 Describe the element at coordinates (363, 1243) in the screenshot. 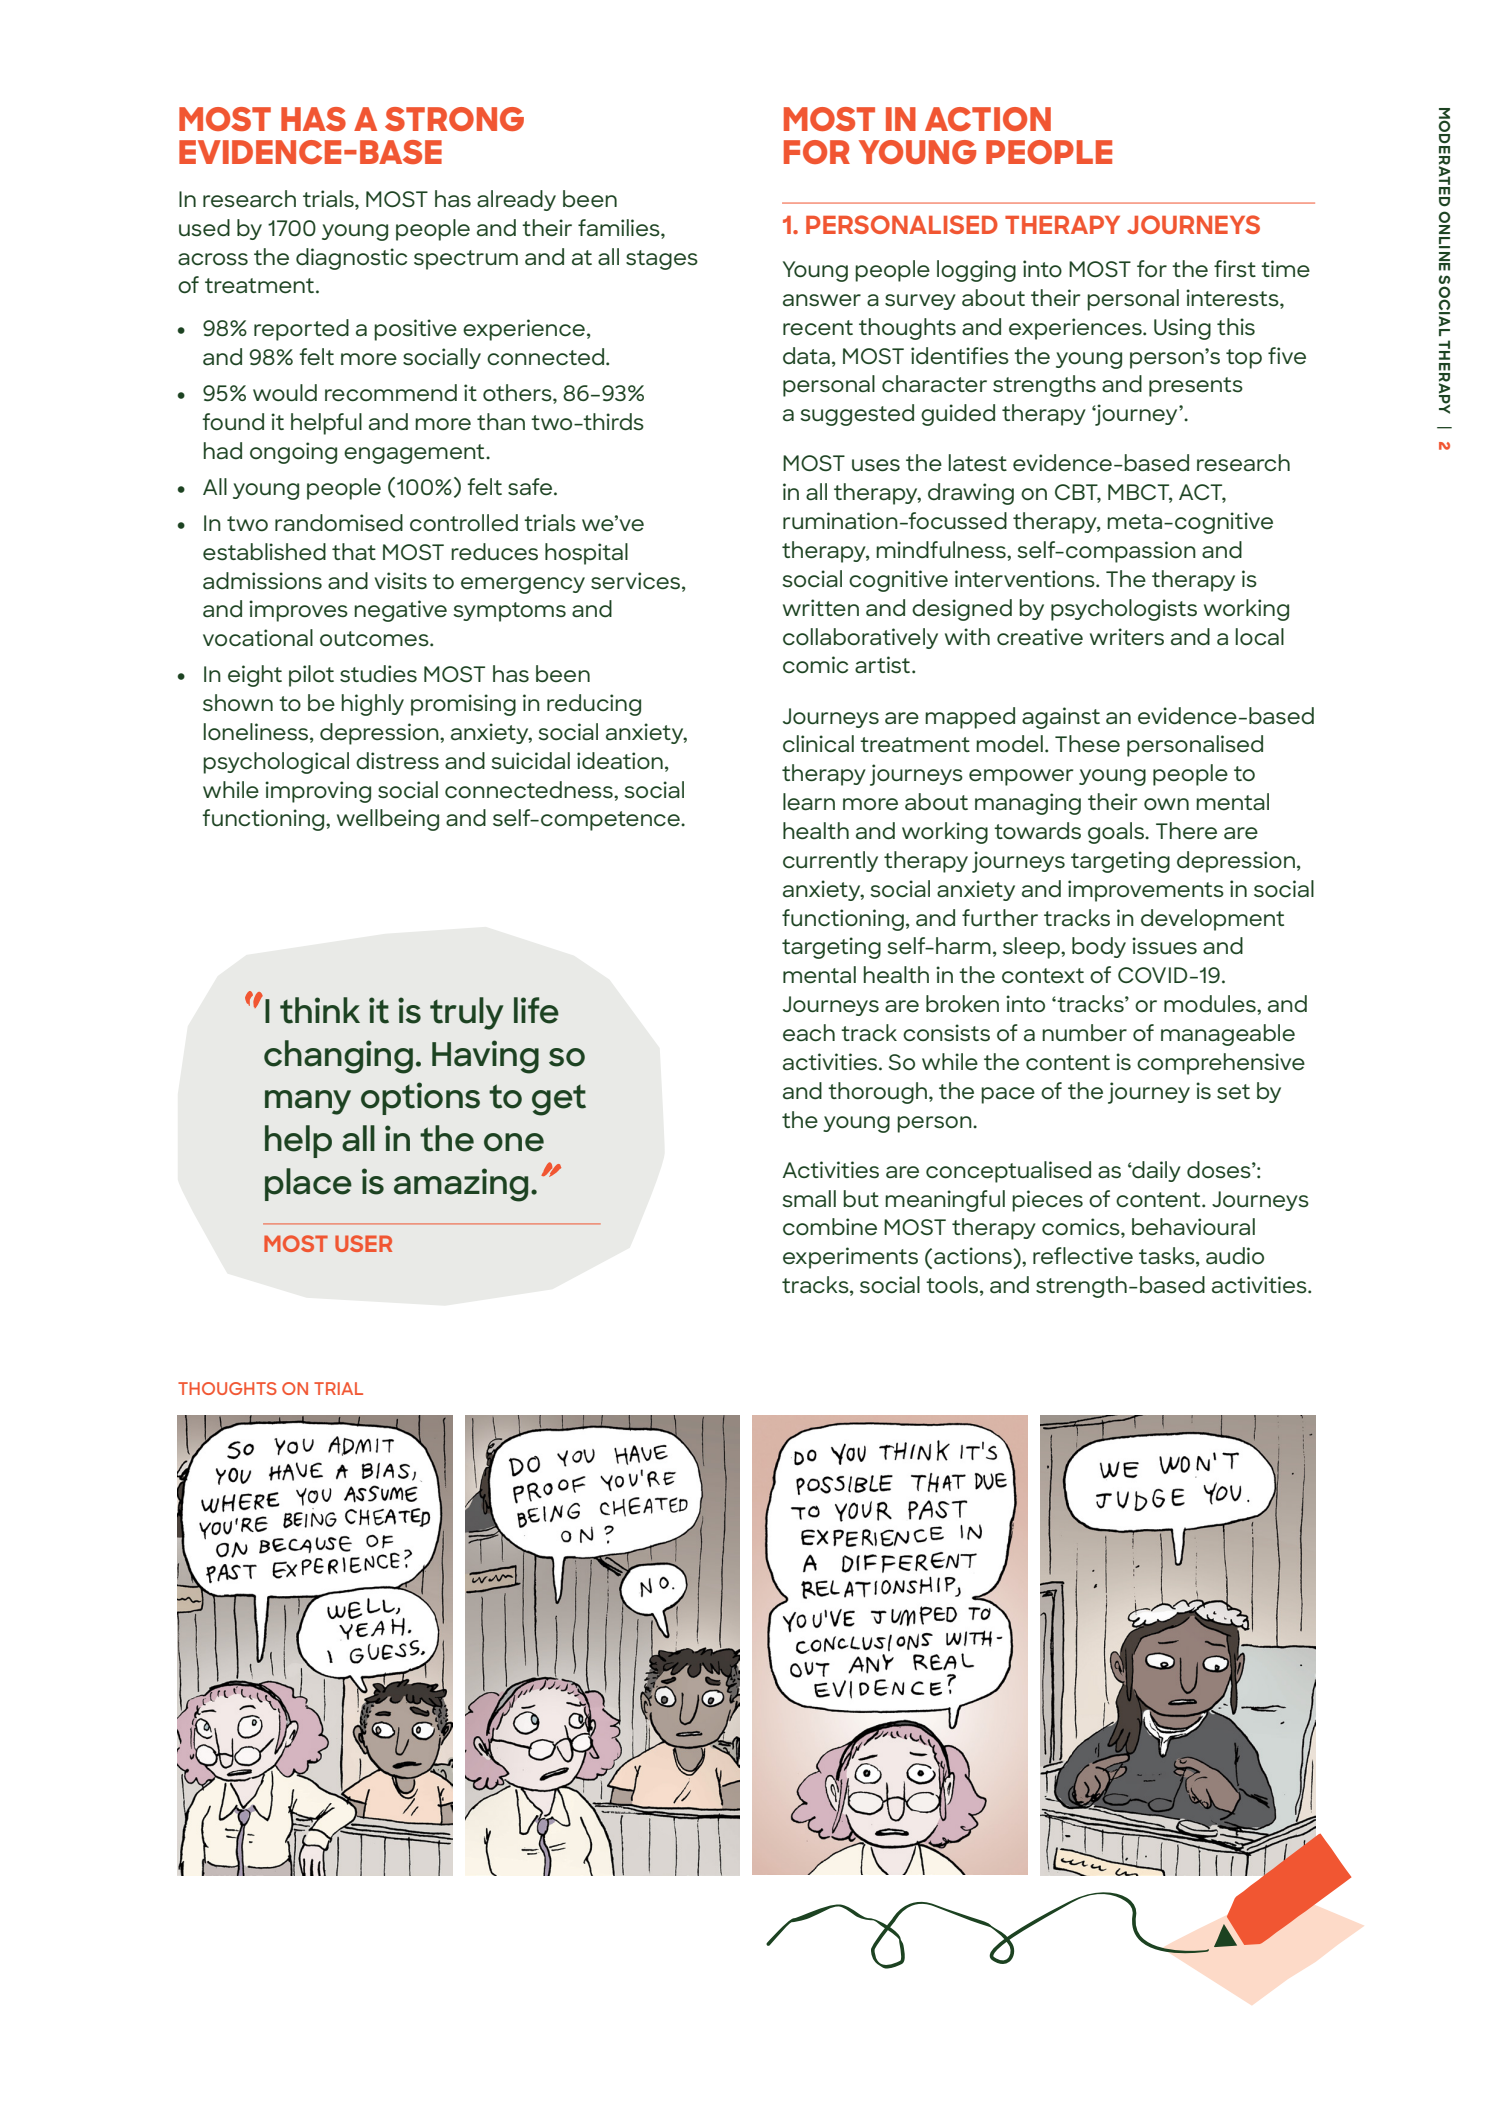

I see `USER` at that location.
